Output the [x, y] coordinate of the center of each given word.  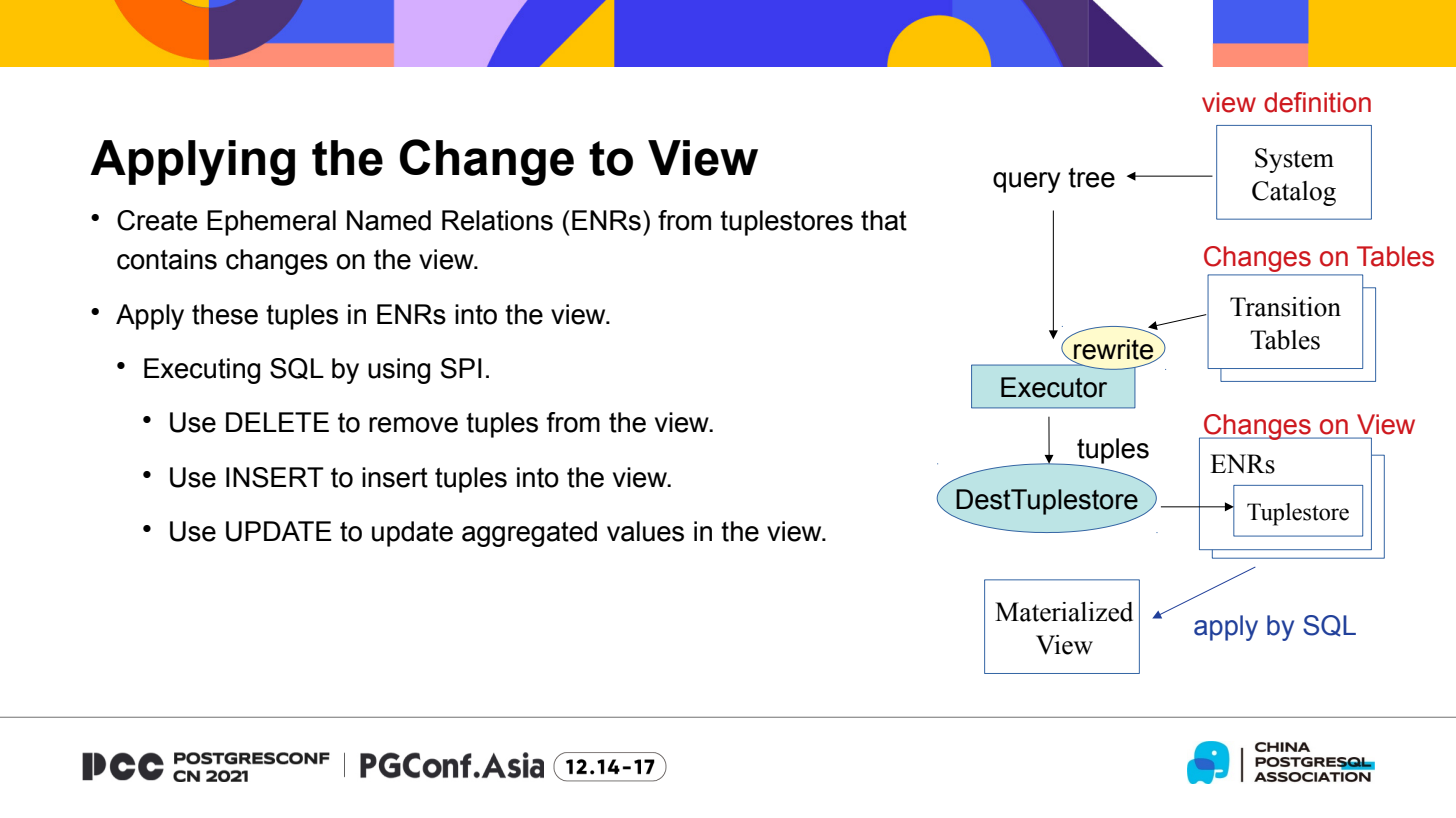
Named [389, 220]
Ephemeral [271, 223]
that [884, 220]
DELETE [277, 422]
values [645, 531]
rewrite [1114, 350]
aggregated [529, 534]
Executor [1054, 387]
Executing [202, 371]
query [1026, 182]
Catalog [1294, 193]
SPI [461, 368]
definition [1317, 102]
